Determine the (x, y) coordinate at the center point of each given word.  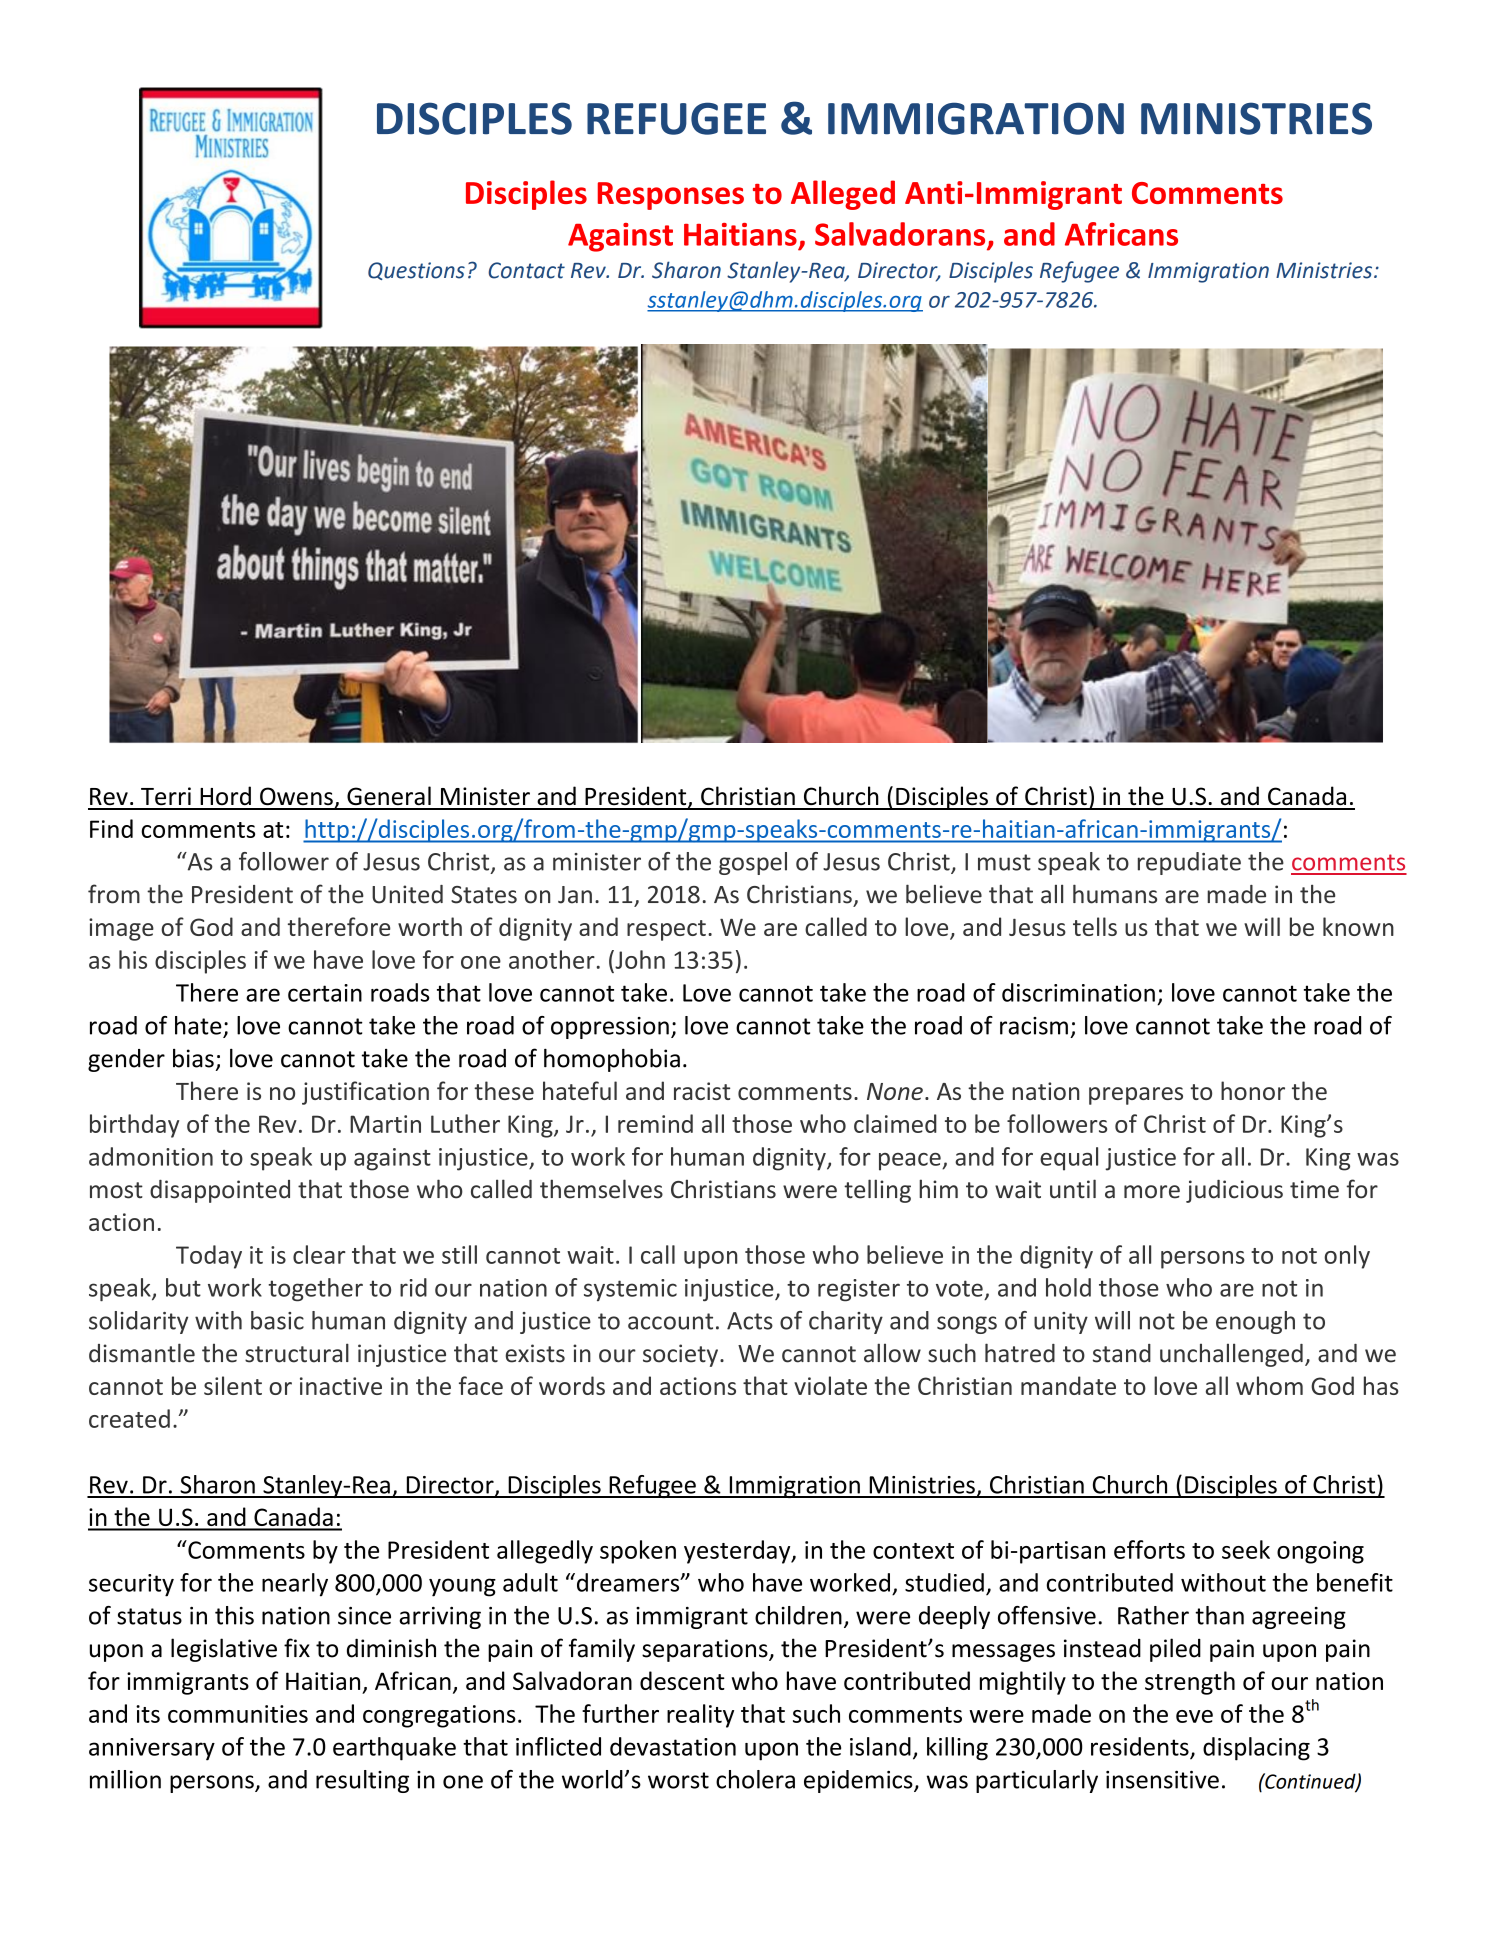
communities (238, 1714)
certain (325, 993)
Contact (526, 270)
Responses (671, 196)
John (639, 959)
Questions (416, 271)
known (1358, 926)
